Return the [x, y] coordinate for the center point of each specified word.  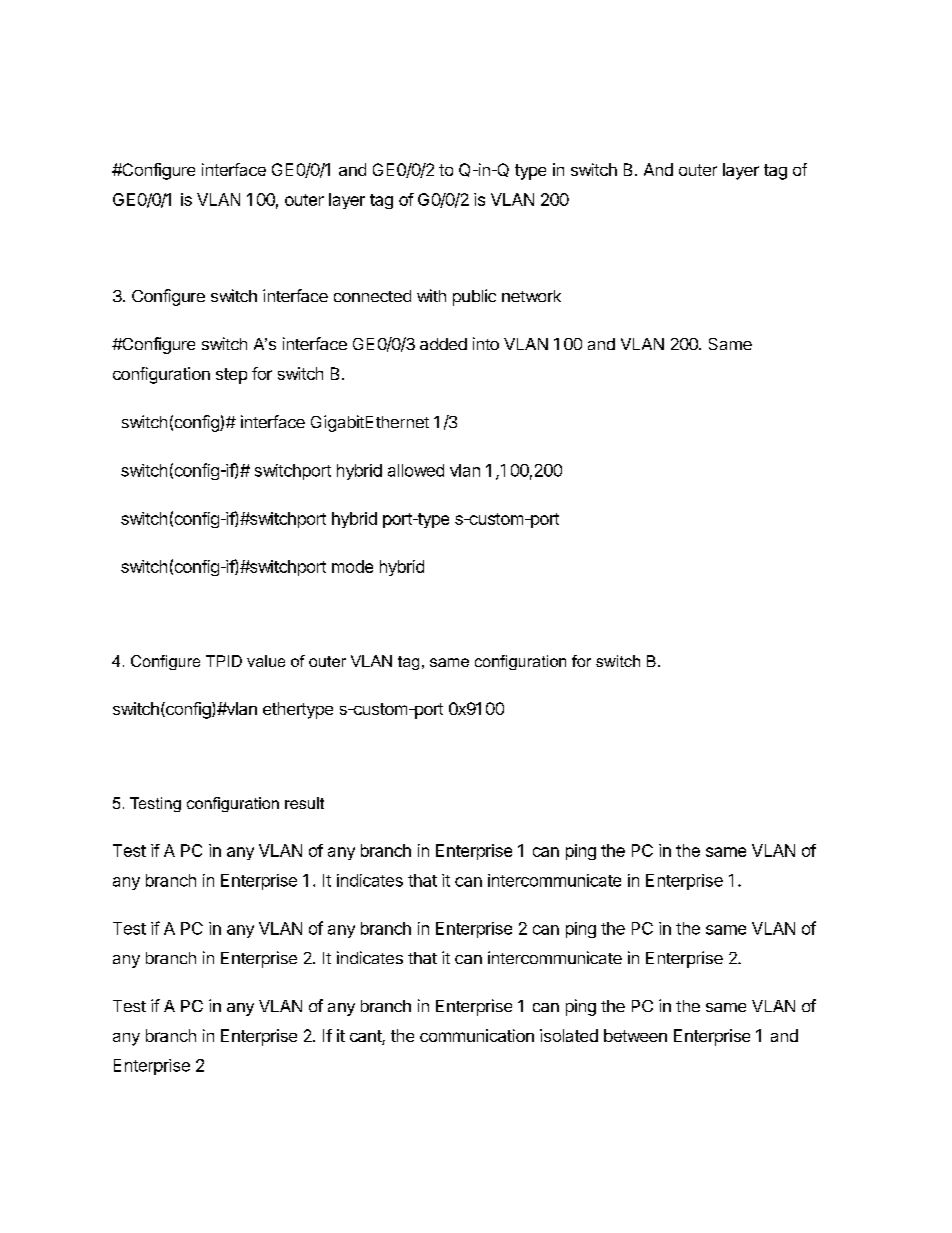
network [531, 296]
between [635, 1035]
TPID [224, 661]
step [231, 376]
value [266, 661]
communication [477, 1035]
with [431, 295]
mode [352, 566]
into [486, 343]
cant [366, 1037]
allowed [416, 470]
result [304, 803]
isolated [569, 1035]
